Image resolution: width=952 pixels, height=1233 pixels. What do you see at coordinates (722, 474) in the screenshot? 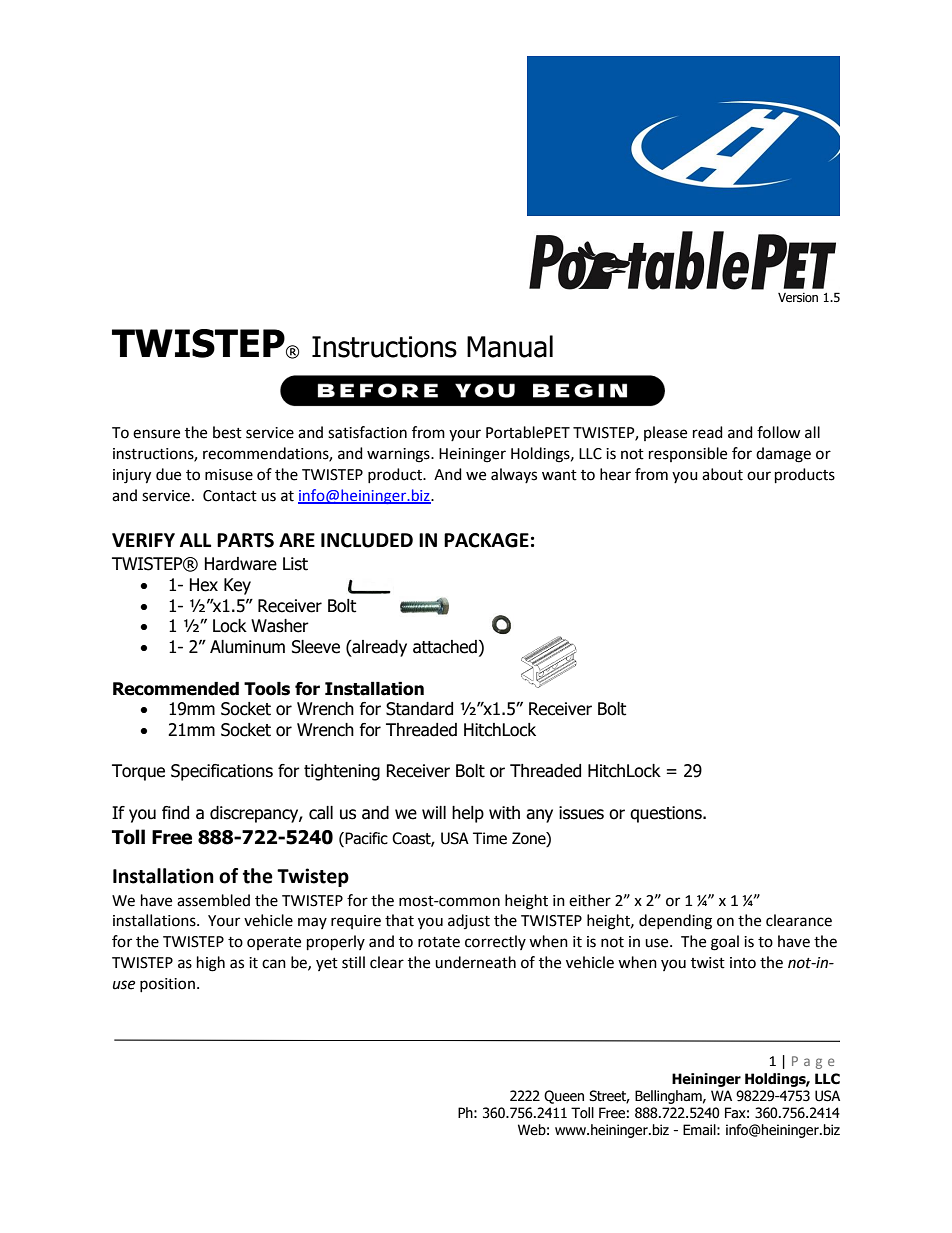
I see `about` at bounding box center [722, 474].
